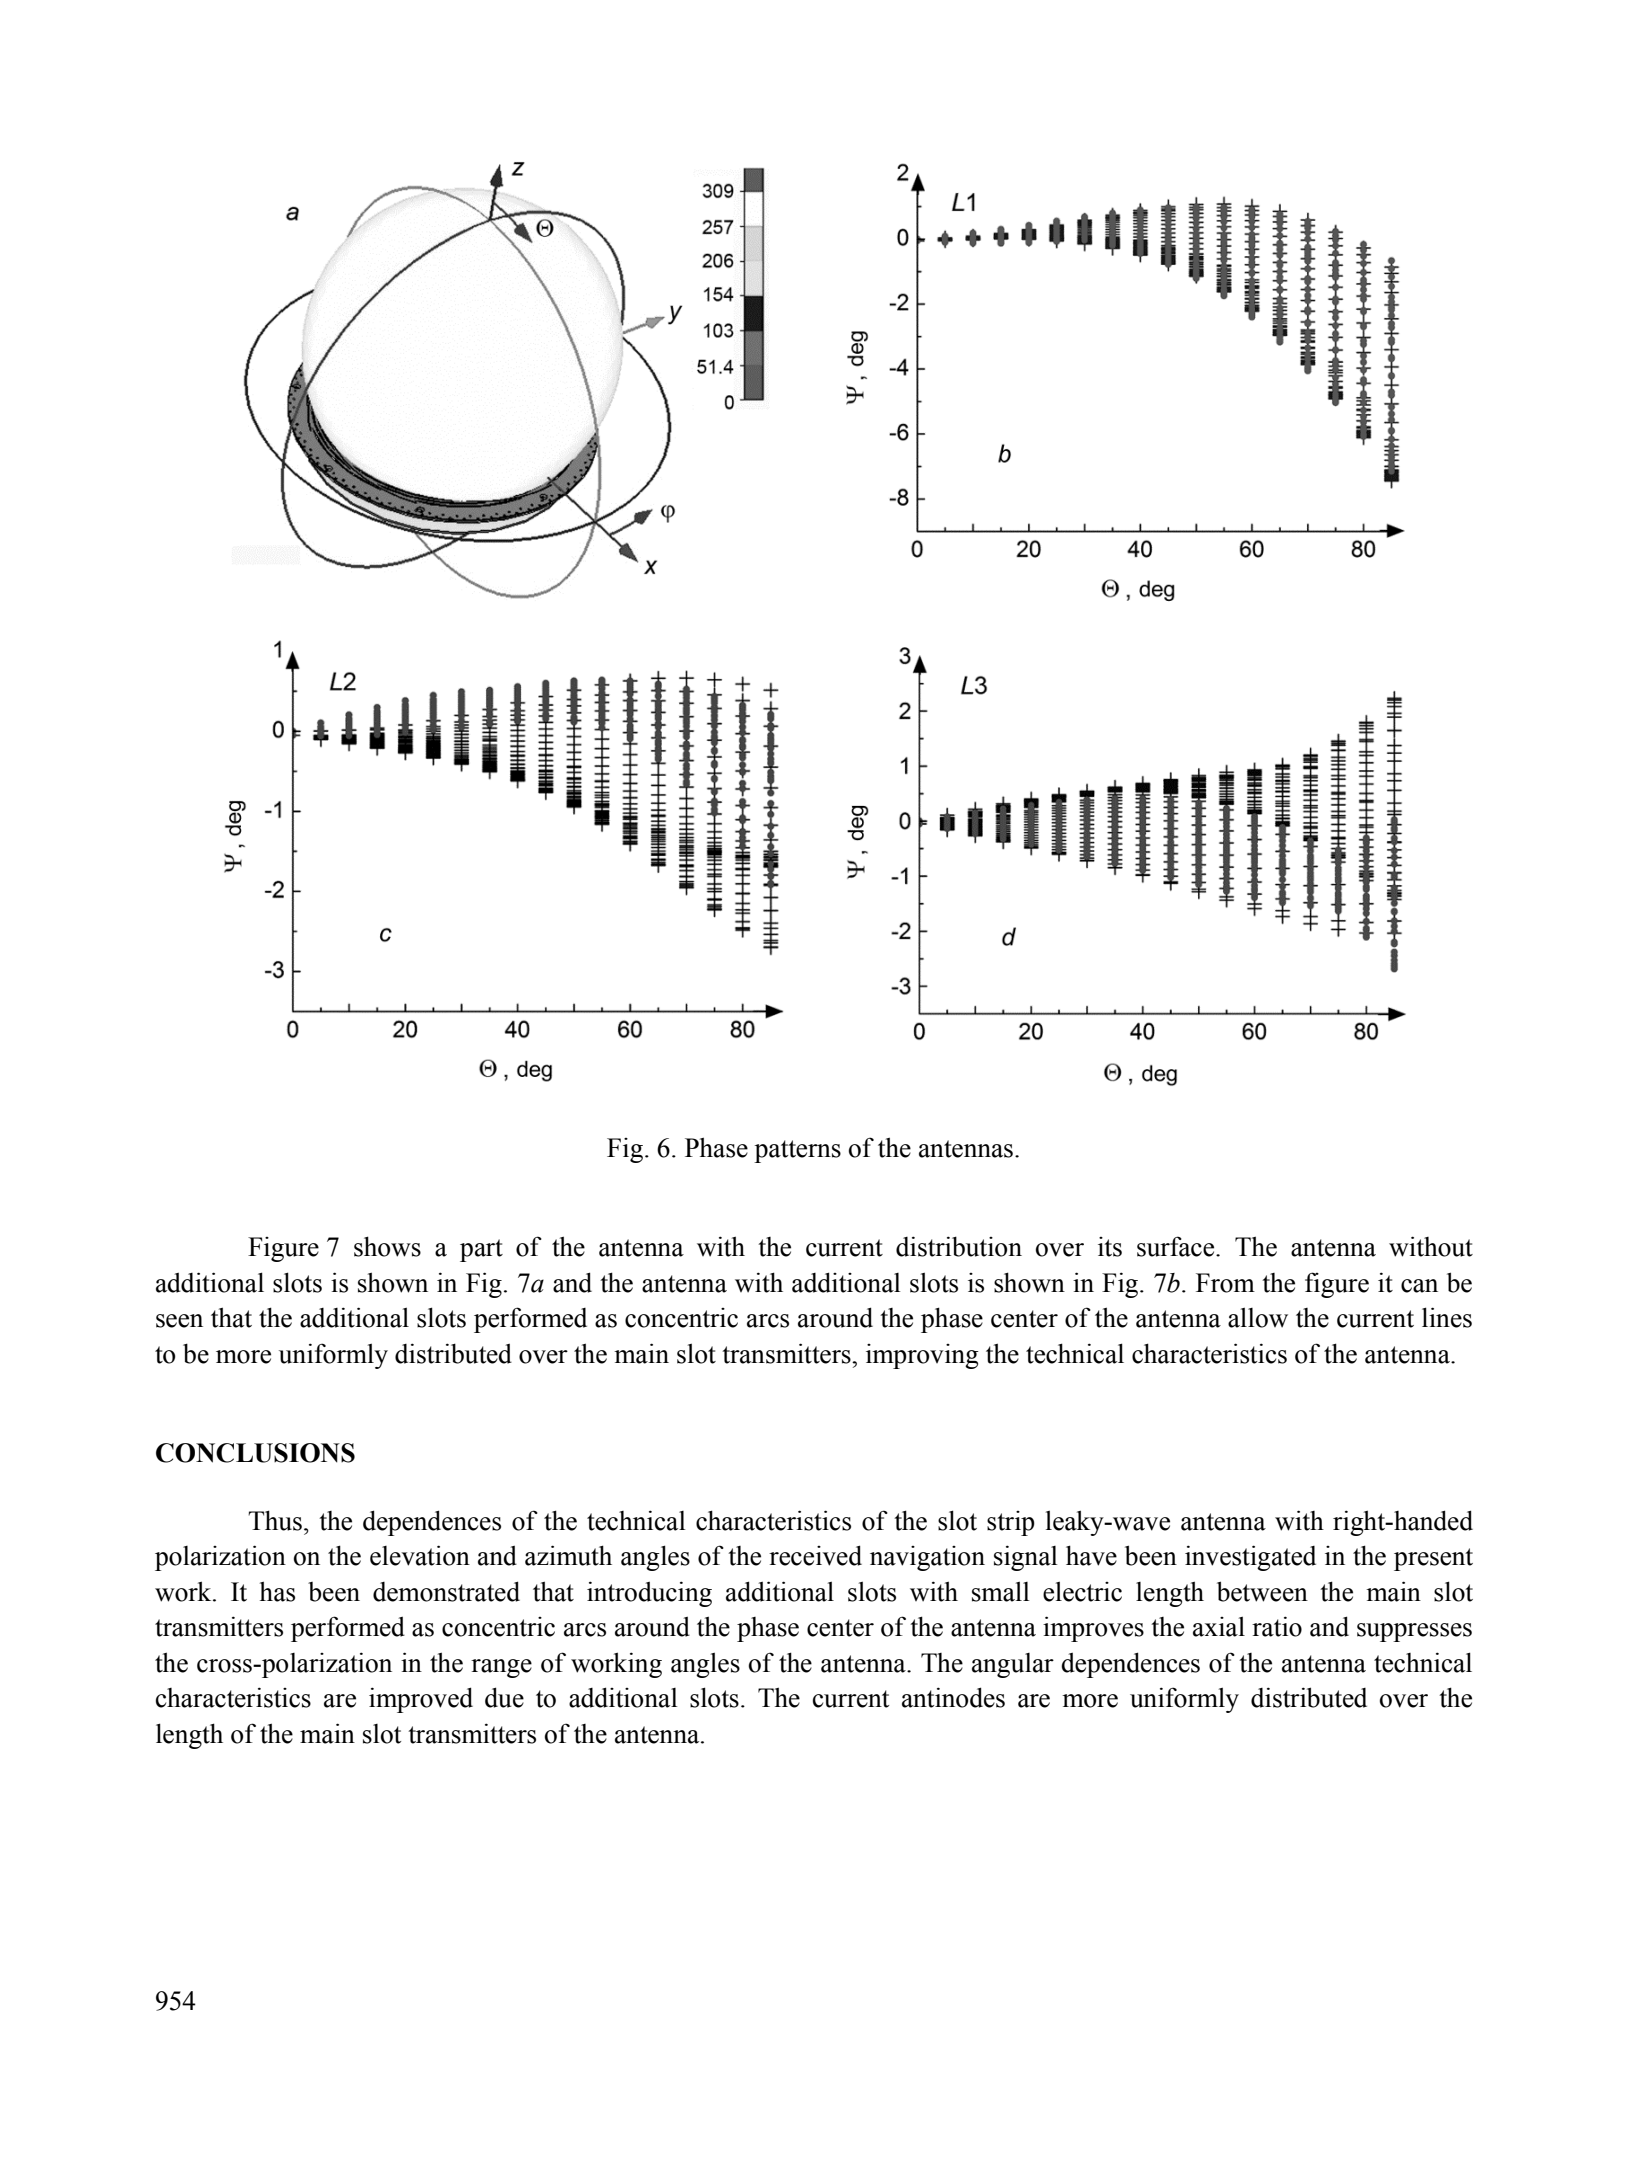 The width and height of the image is (1627, 2171). What do you see at coordinates (1277, 1626) in the image?
I see `ratio` at bounding box center [1277, 1626].
